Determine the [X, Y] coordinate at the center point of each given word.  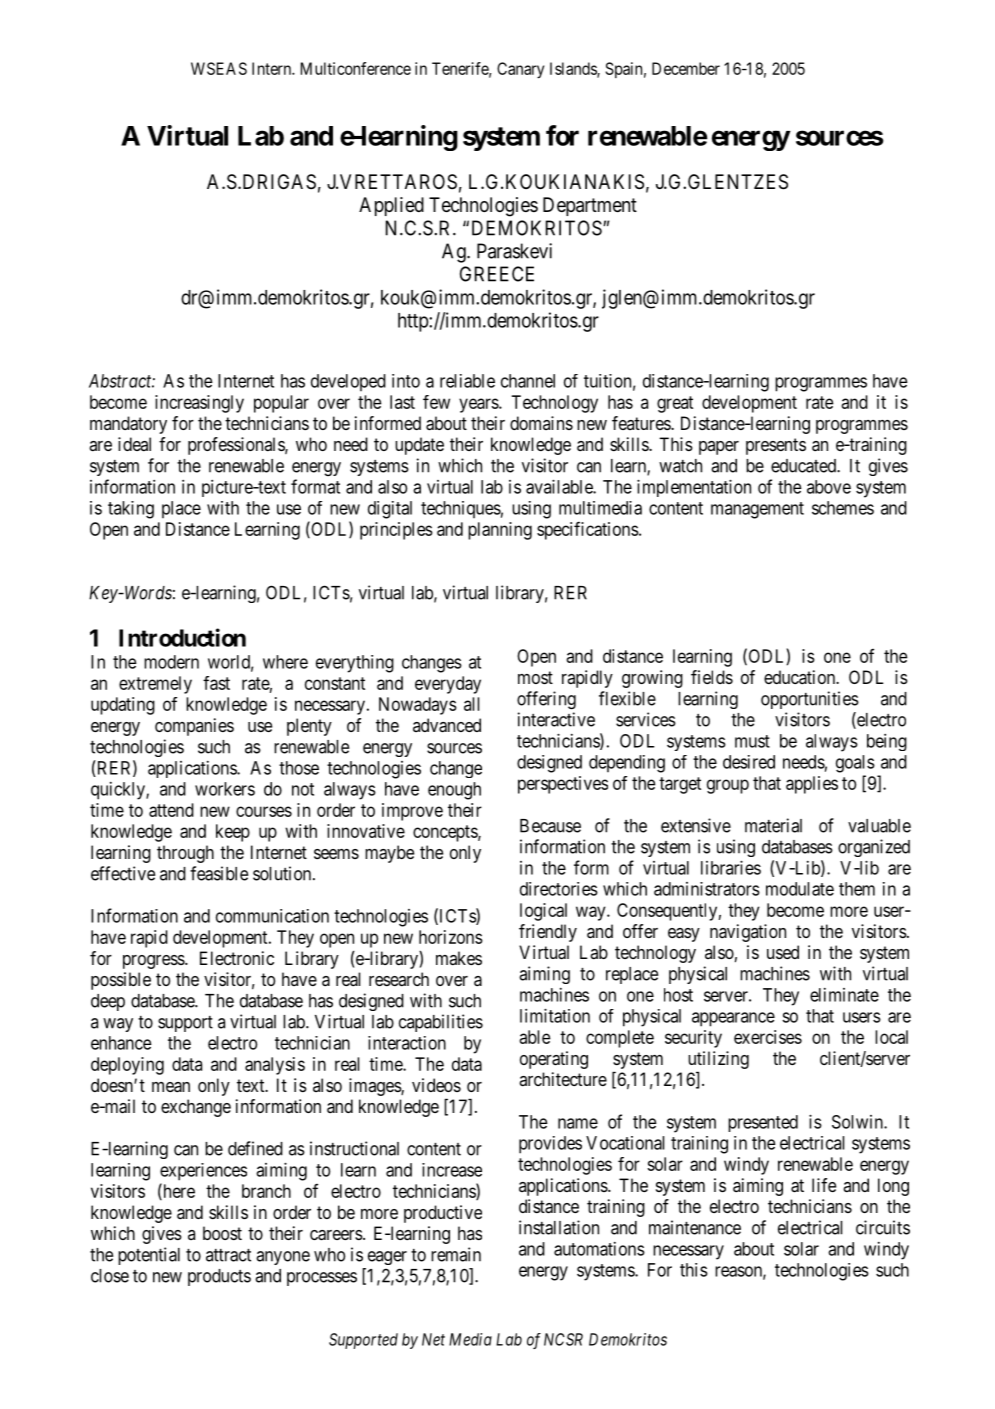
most [535, 677]
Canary [520, 70]
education [801, 677]
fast [216, 683]
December [686, 68]
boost [222, 1233]
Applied [391, 206]
